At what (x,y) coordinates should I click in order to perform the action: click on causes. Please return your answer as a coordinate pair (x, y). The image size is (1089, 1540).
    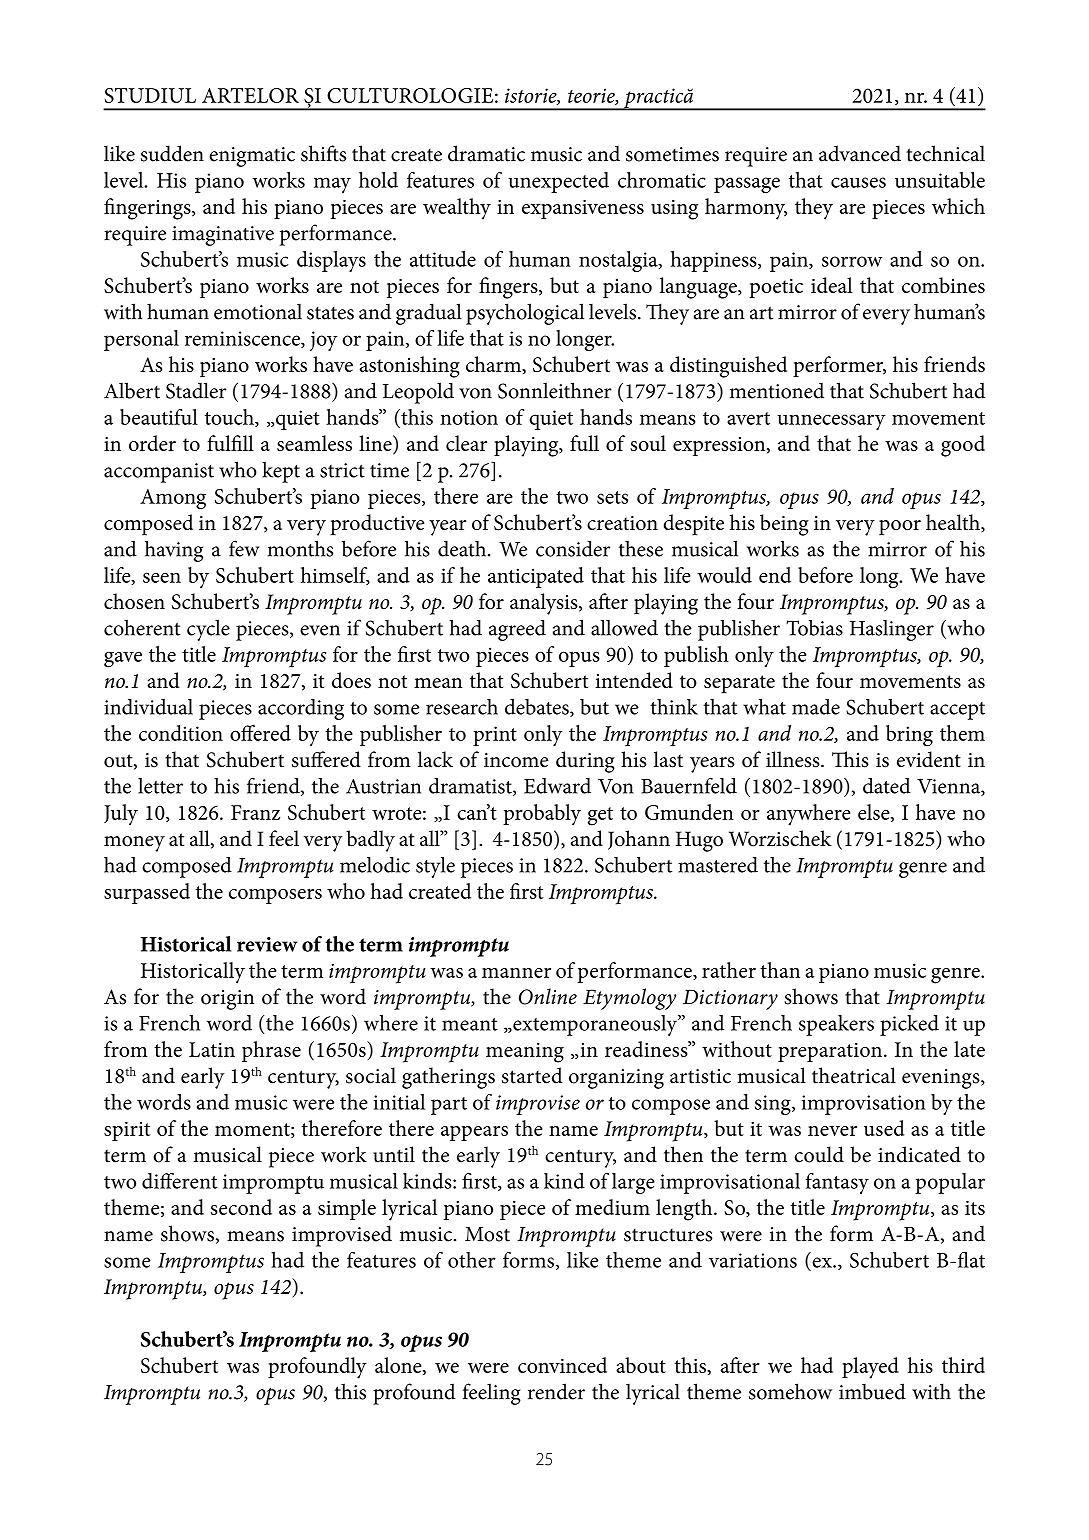
    Looking at the image, I should click on (858, 182).
